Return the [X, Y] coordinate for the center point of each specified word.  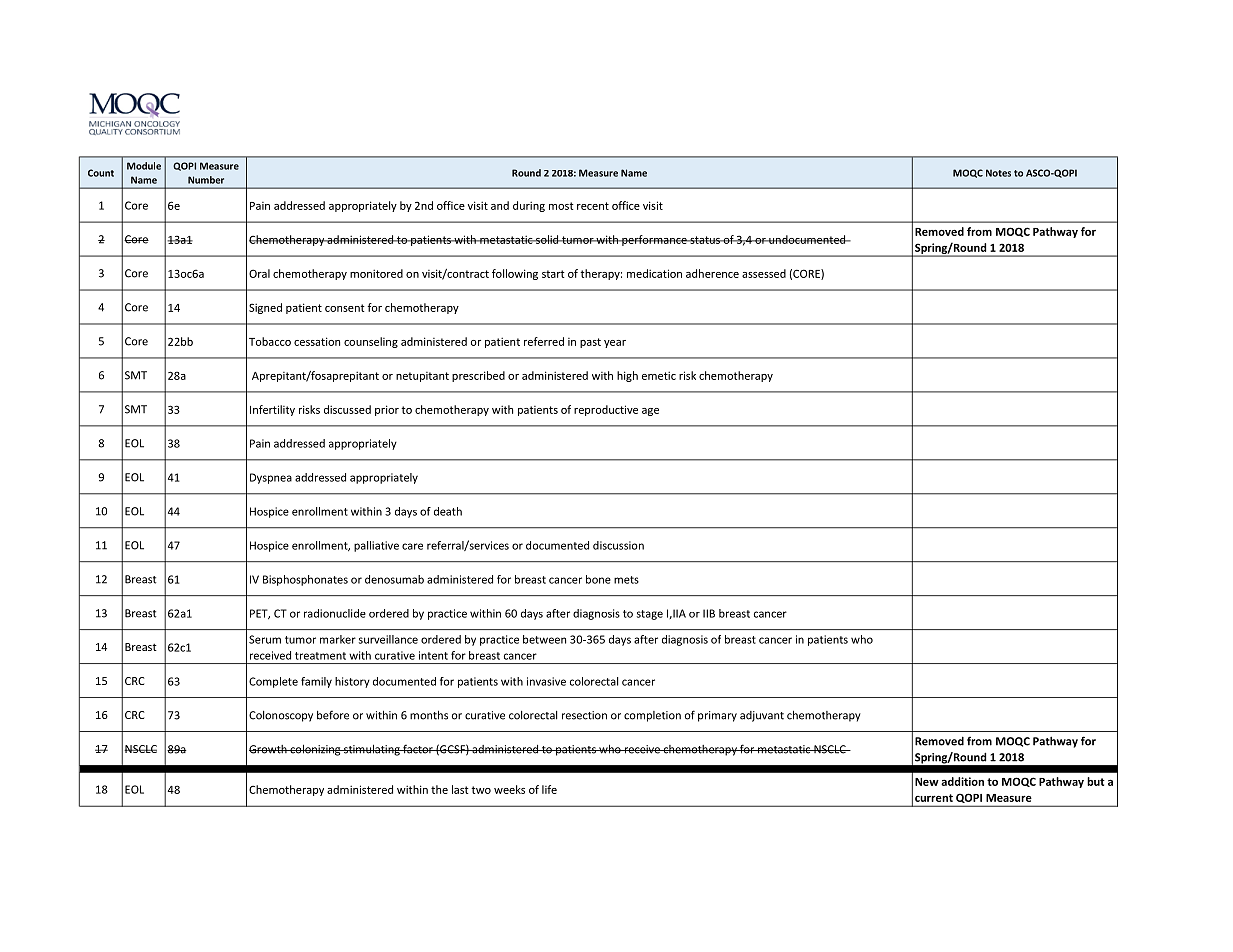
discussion [618, 545]
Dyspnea [271, 478]
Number [206, 180]
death [448, 511]
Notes [998, 173]
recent [593, 206]
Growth [269, 749]
